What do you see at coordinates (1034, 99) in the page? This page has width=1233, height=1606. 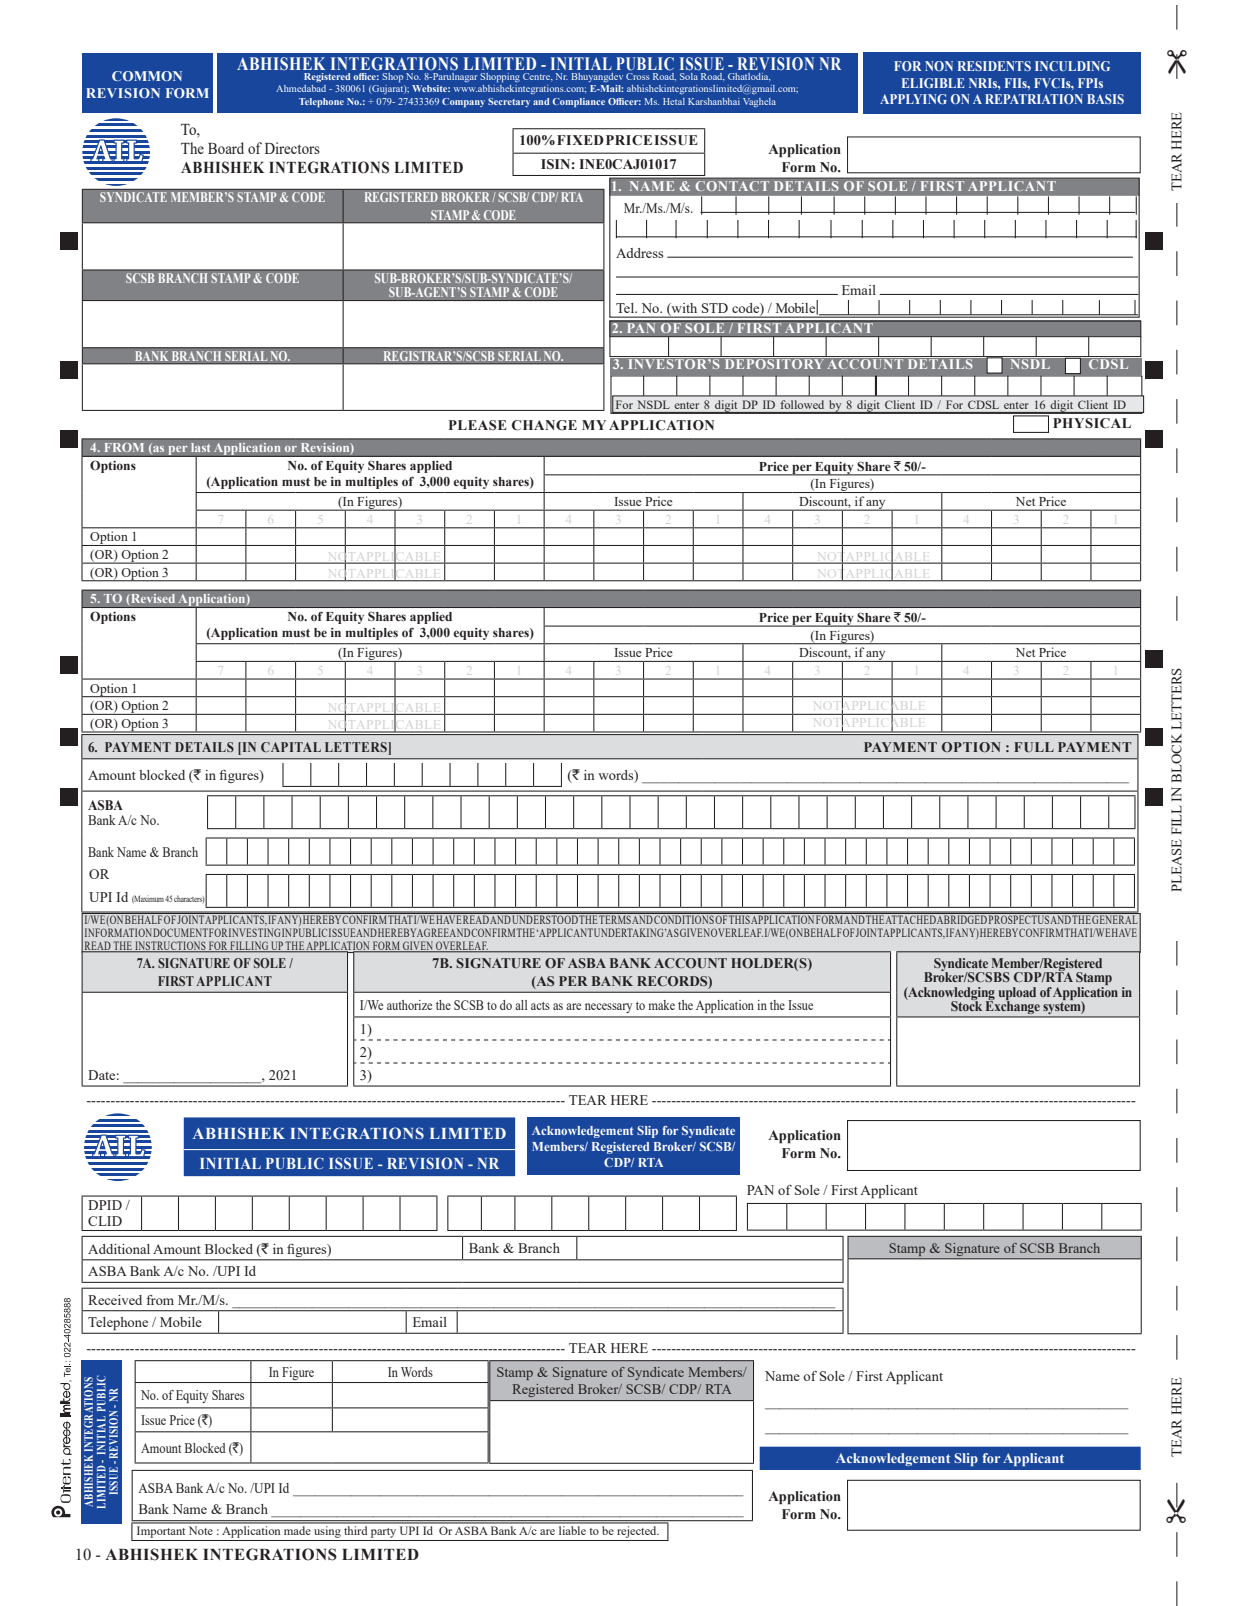 I see `REPATRIATION` at bounding box center [1034, 99].
